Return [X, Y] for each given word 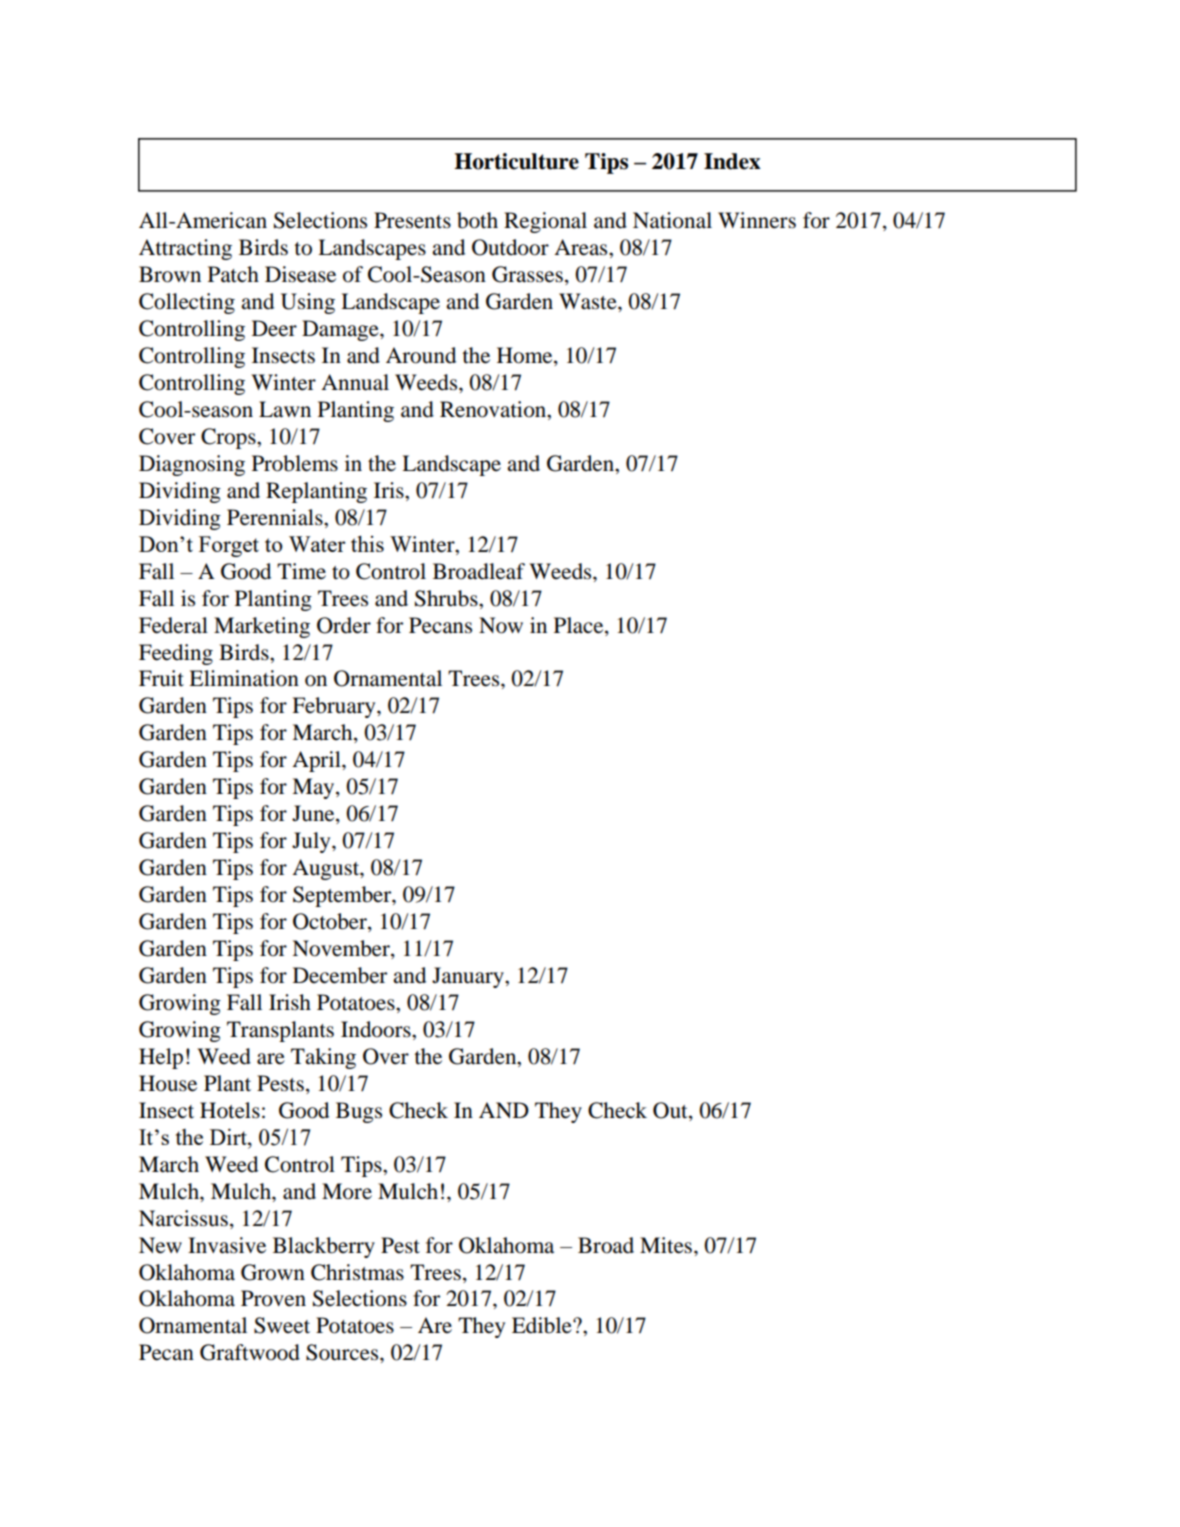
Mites [667, 1245]
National [672, 220]
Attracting [185, 249]
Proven [273, 1298]
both [477, 220]
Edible [543, 1325]
